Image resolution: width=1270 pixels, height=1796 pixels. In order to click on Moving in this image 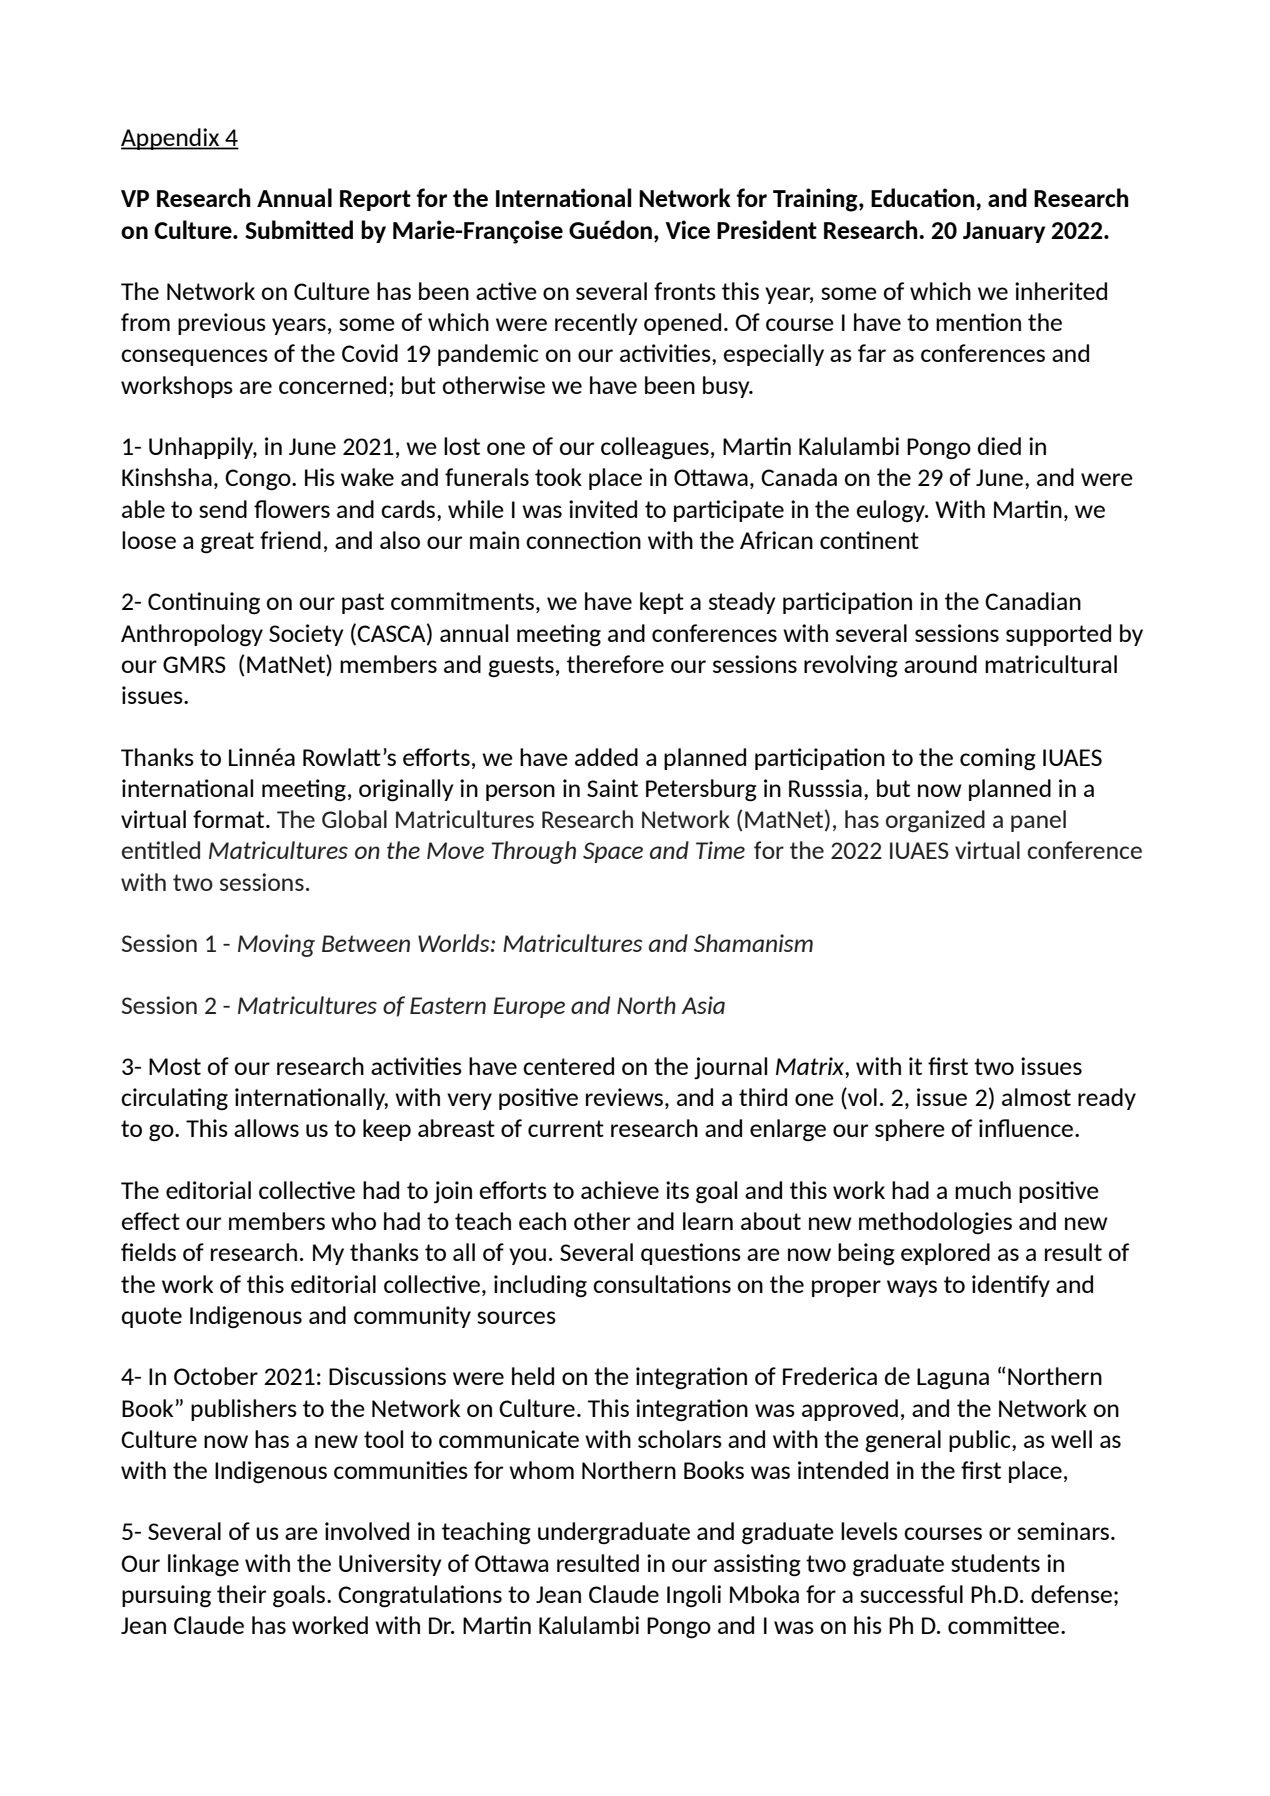, I will do `click(276, 945)`.
